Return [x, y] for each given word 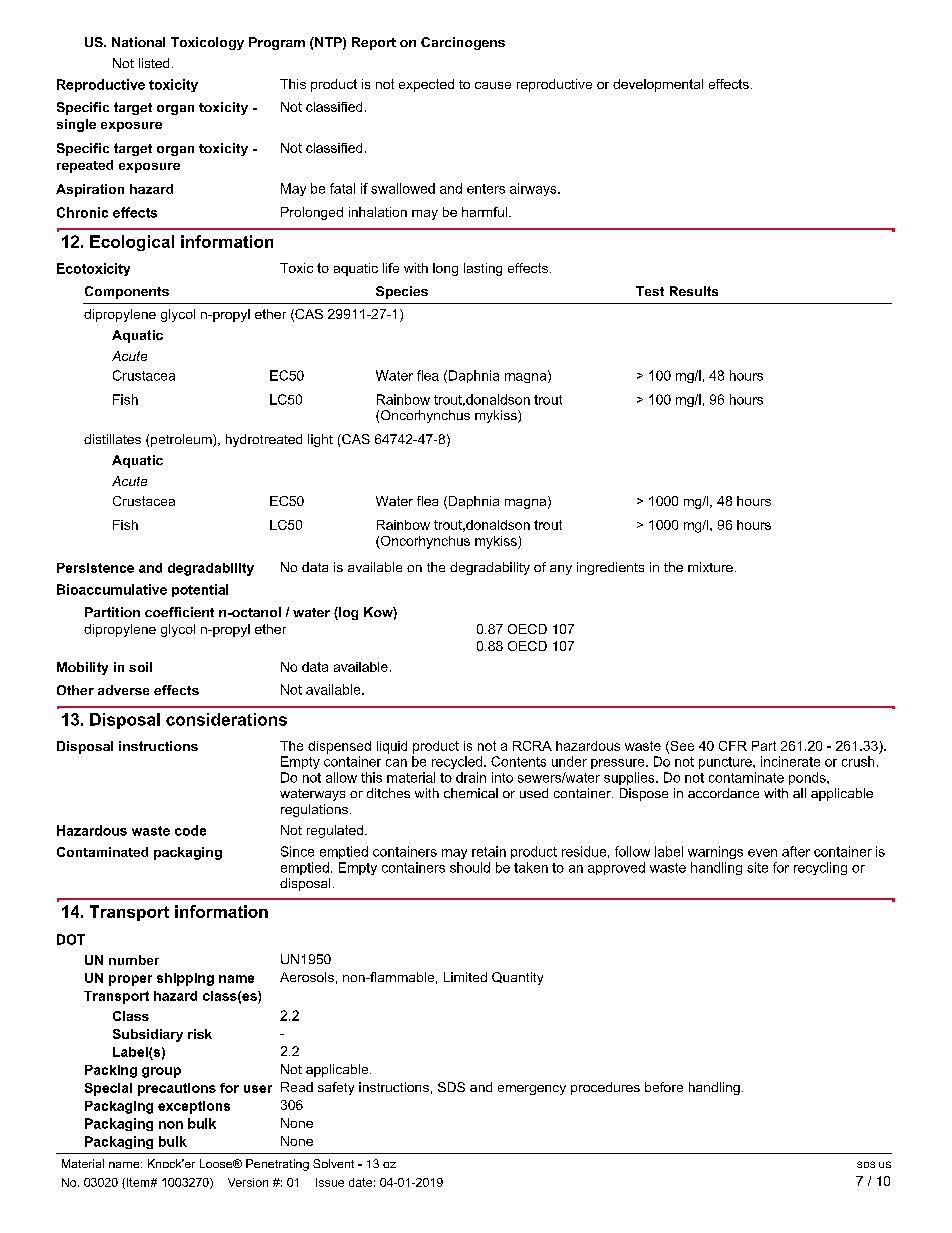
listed [154, 63]
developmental [658, 85]
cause [493, 85]
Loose [217, 1163]
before [664, 1087]
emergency [532, 1090]
